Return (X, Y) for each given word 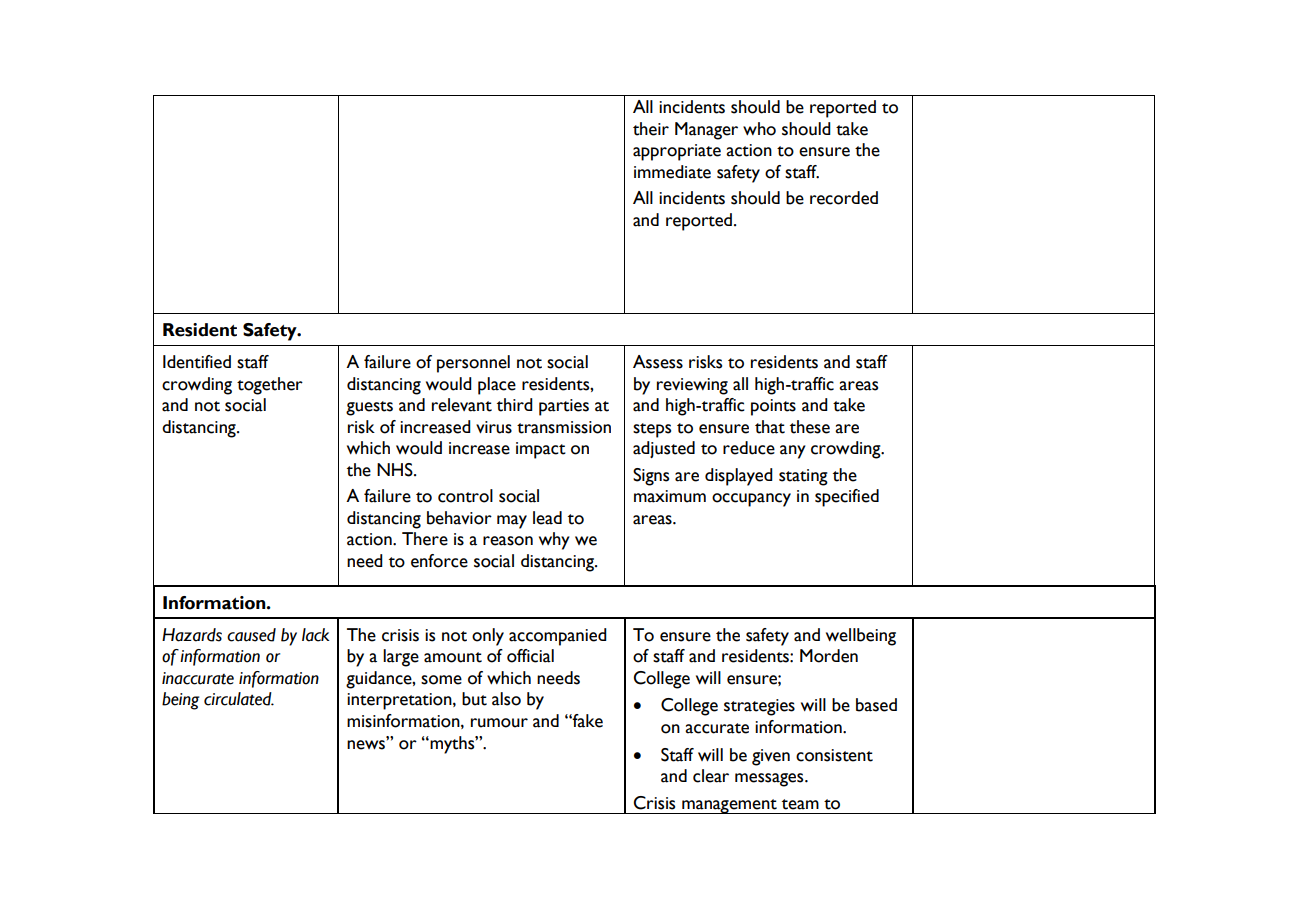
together (270, 386)
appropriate (677, 152)
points (773, 407)
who (759, 129)
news (366, 745)
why (554, 541)
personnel (473, 364)
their (651, 129)
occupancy (751, 500)
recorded (844, 198)
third (515, 405)
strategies (759, 707)
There (425, 539)
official (530, 656)
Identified (197, 362)
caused (251, 635)
